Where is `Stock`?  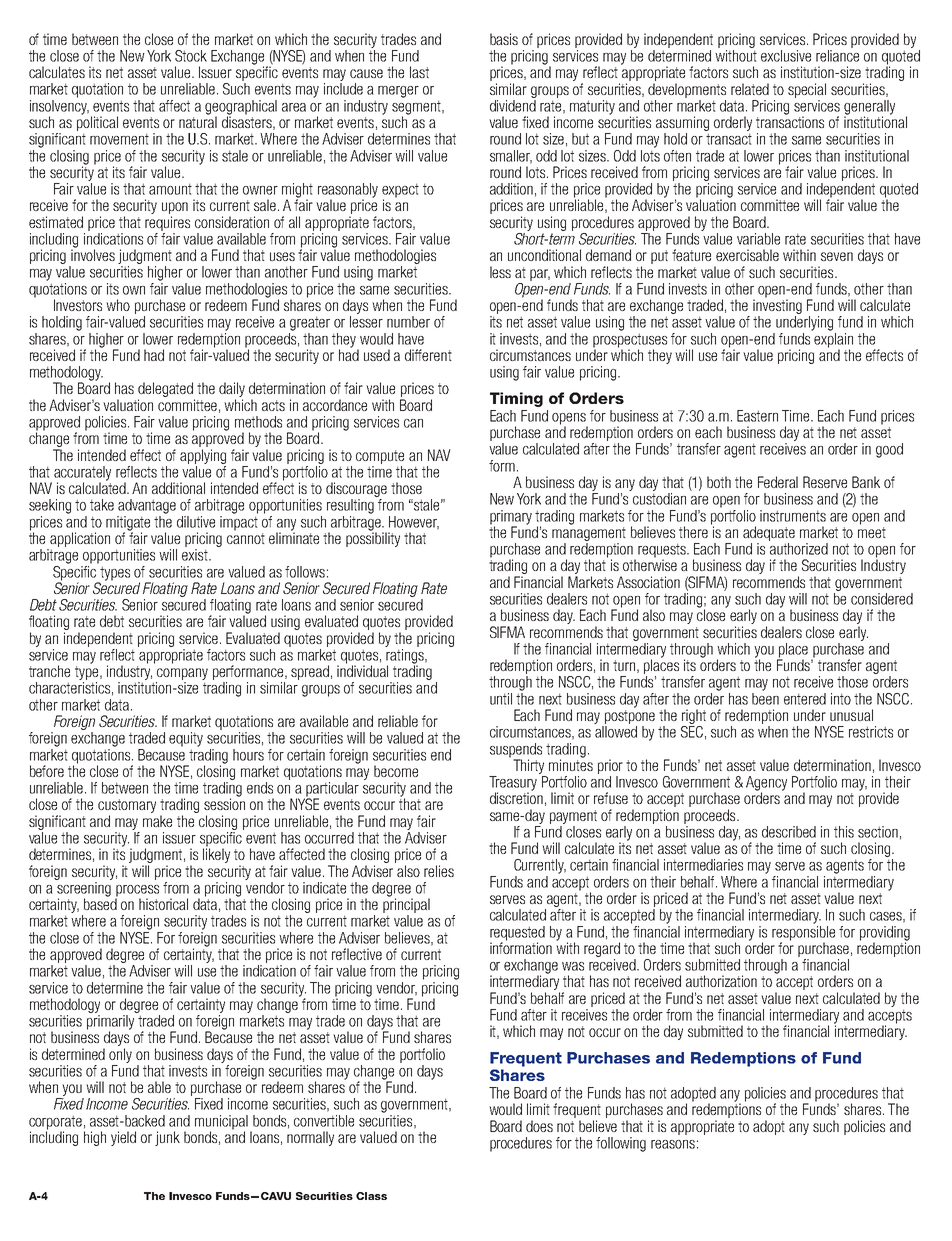 Stock is located at coordinates (191, 56).
